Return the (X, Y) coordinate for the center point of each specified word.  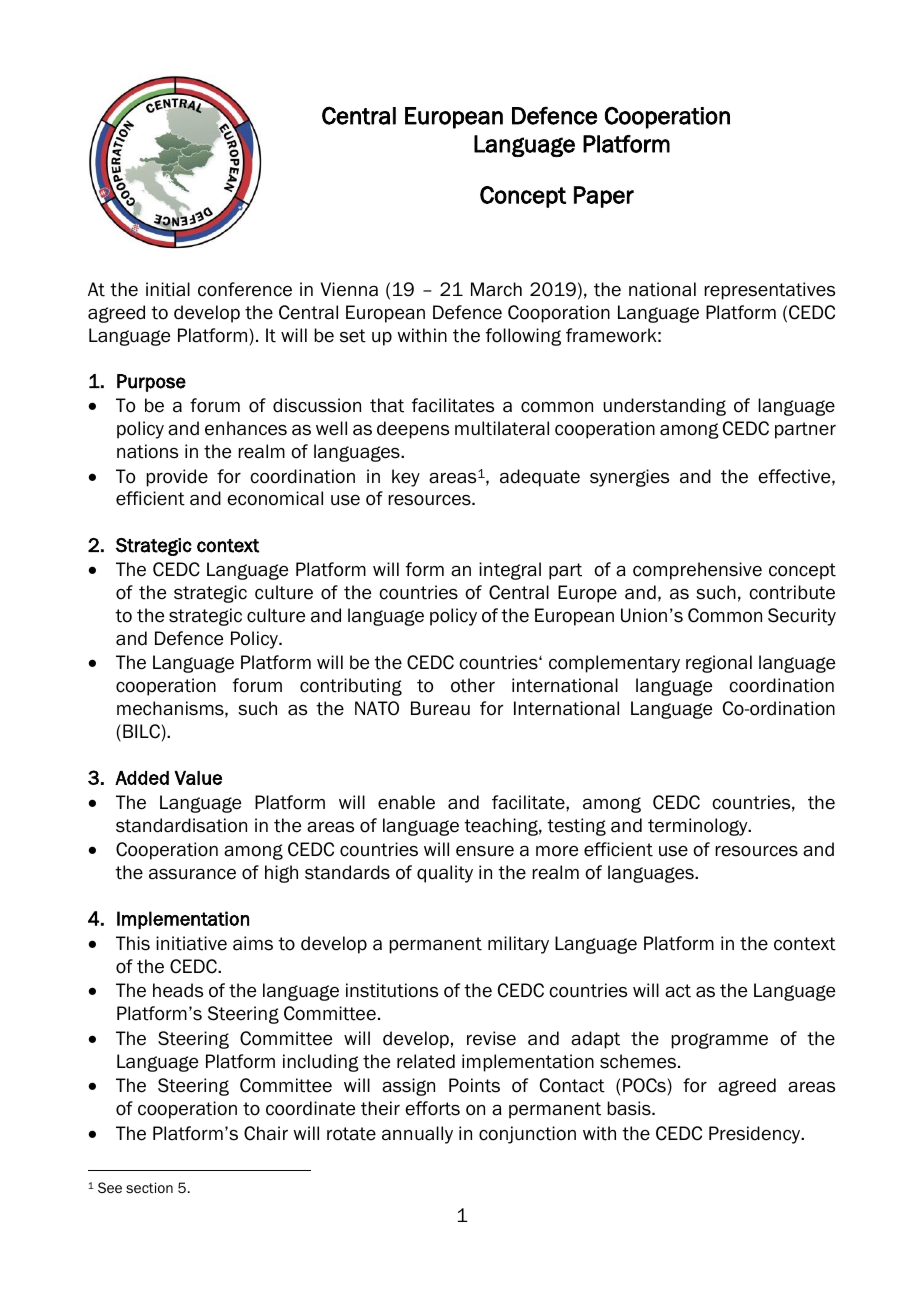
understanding (664, 407)
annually (417, 1135)
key (406, 478)
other (473, 685)
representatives (769, 291)
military (518, 945)
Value (198, 778)
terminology (699, 827)
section (149, 1187)
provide (177, 478)
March (496, 289)
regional (719, 664)
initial (168, 289)
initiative (191, 943)
